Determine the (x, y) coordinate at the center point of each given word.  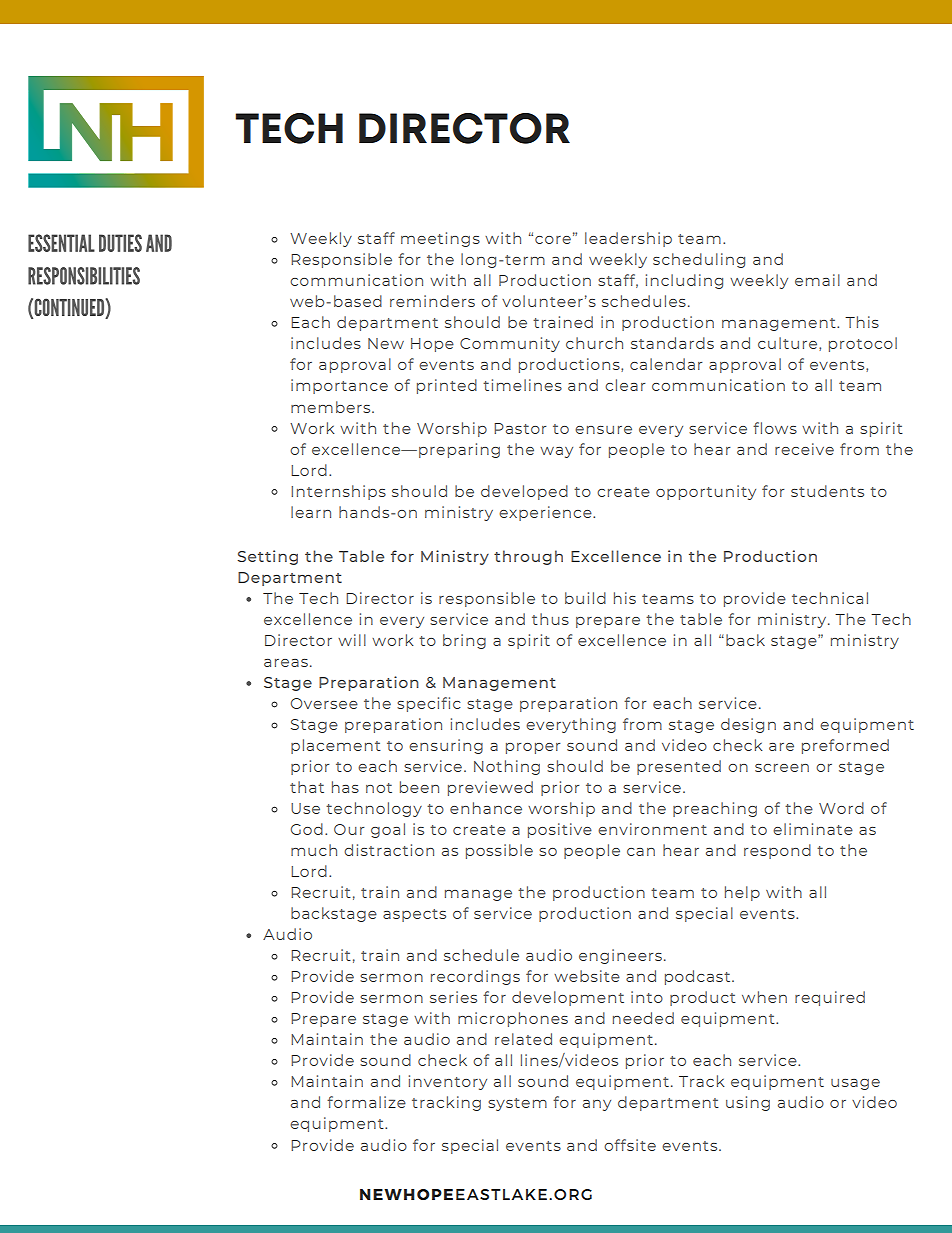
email (817, 280)
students (827, 491)
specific (429, 704)
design (748, 725)
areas (286, 663)
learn (311, 512)
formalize (366, 1102)
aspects (414, 915)
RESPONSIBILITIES (84, 276)
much (314, 850)
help (742, 893)
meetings (440, 239)
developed (524, 492)
